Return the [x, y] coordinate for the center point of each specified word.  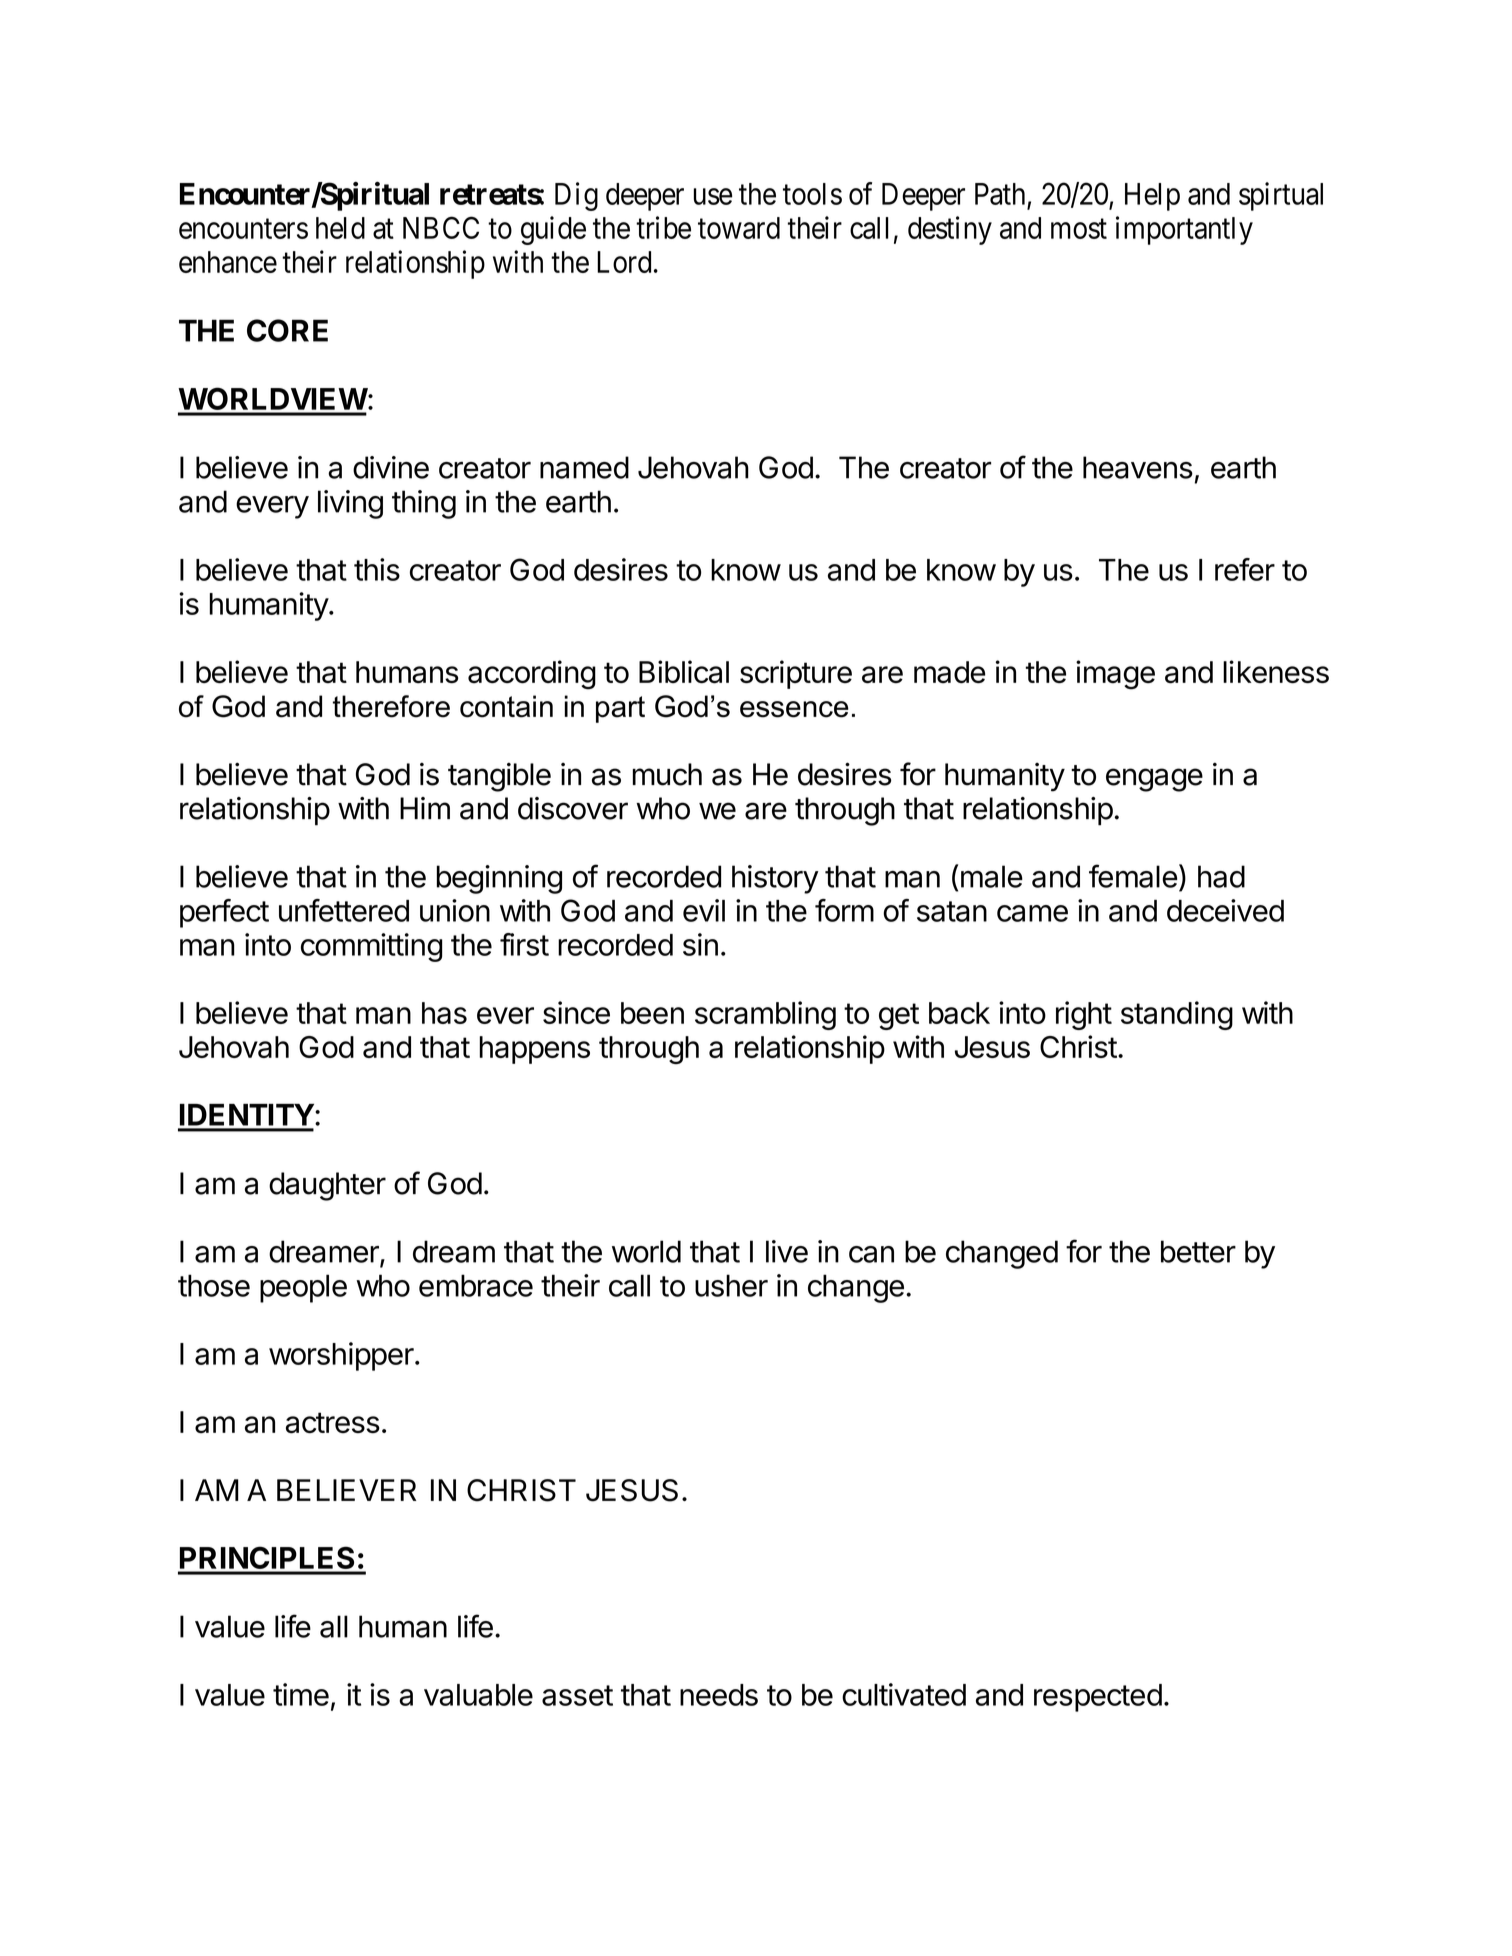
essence [794, 709]
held [340, 228]
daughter [327, 1186]
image [1115, 675]
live [787, 1251]
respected [1098, 1698]
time [301, 1694]
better [1198, 1251]
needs [719, 1695]
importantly [1184, 230]
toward [739, 228]
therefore [391, 706]
